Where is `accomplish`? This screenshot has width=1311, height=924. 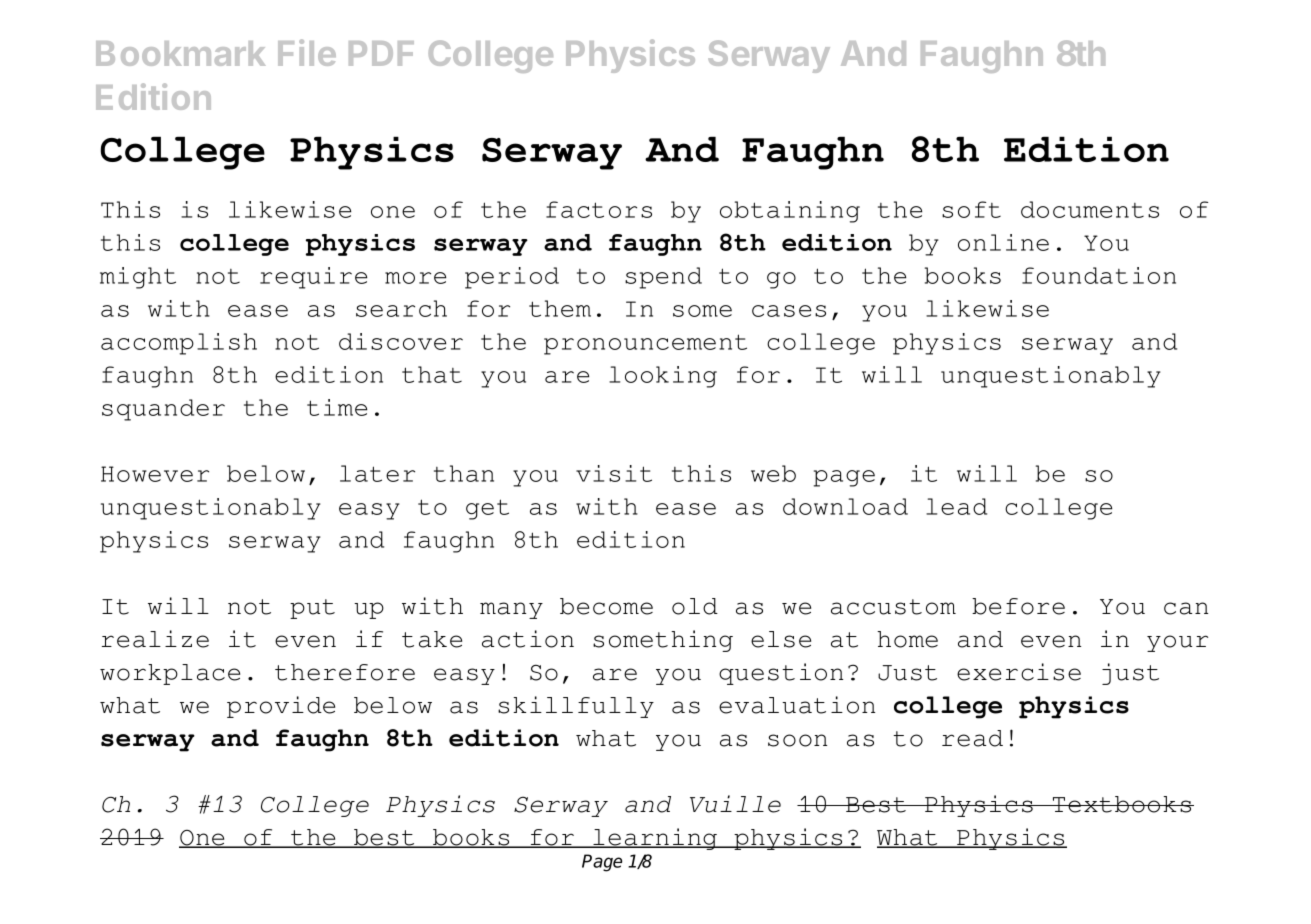 accomplish is located at coordinates (179, 344).
